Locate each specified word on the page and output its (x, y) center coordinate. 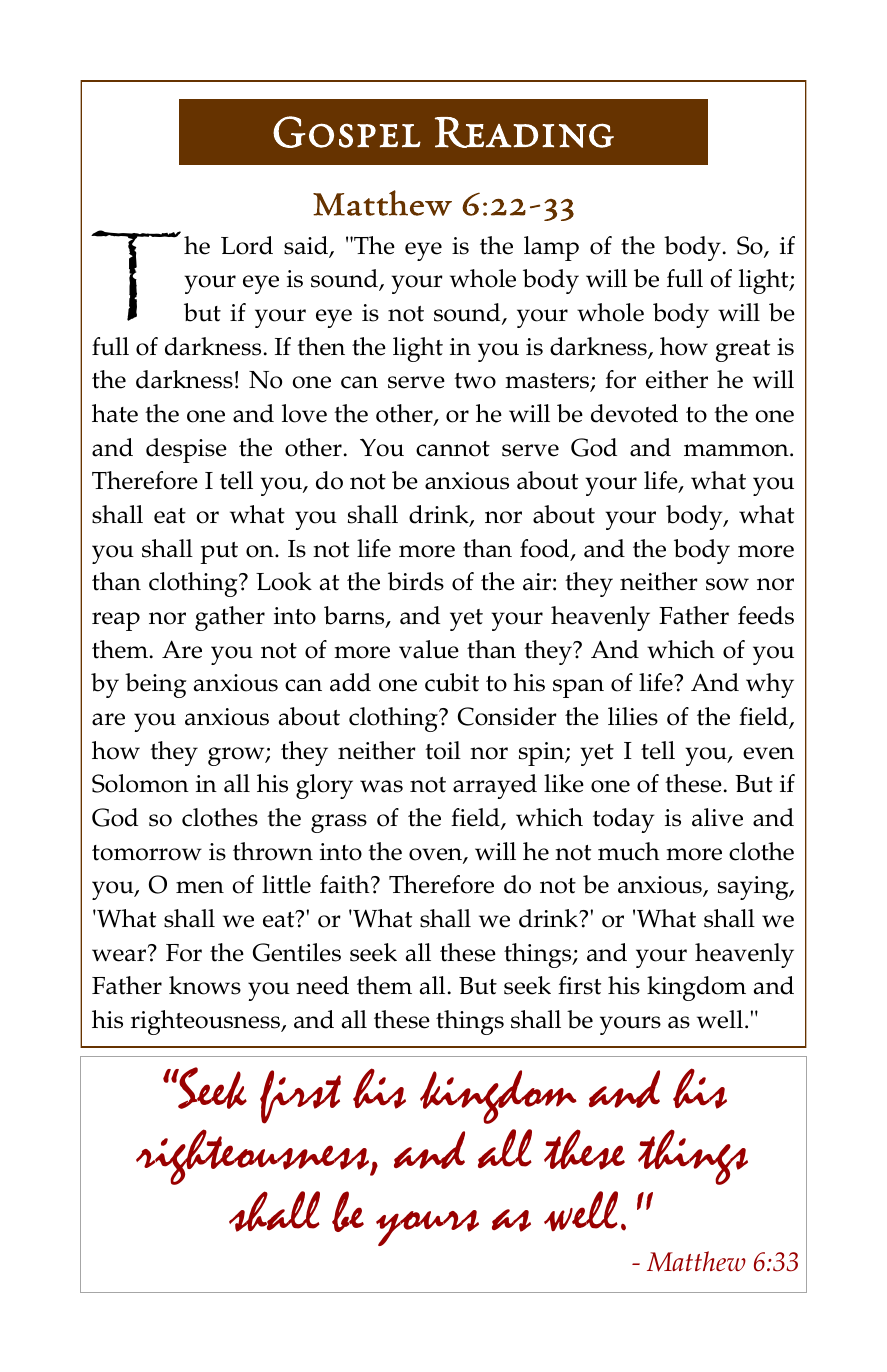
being (156, 685)
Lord (247, 245)
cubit (452, 682)
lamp (551, 248)
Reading (524, 132)
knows (205, 985)
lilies (633, 716)
